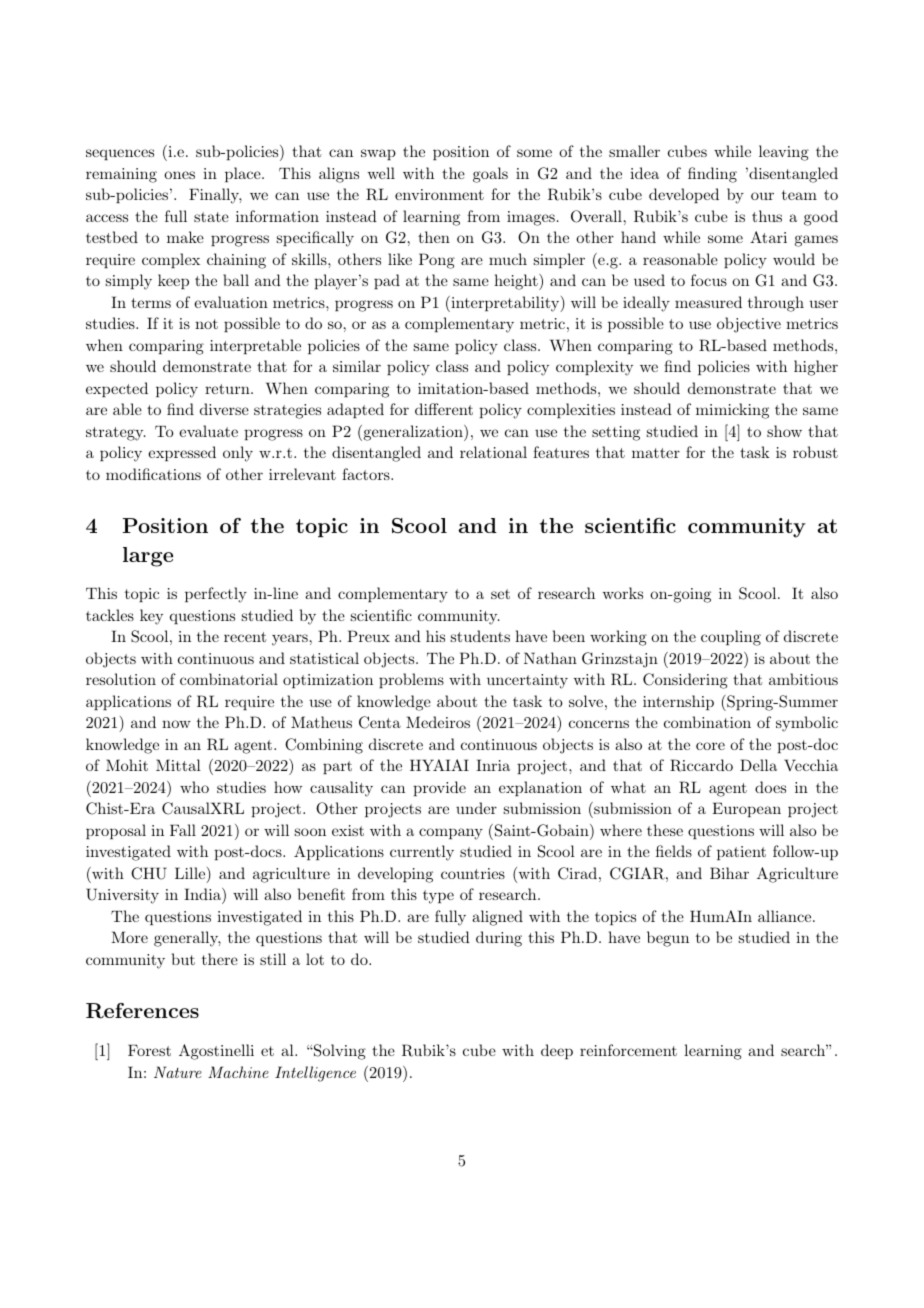 The height and width of the page is (1308, 924). Describe the element at coordinates (179, 175) in the page. I see `ones` at that location.
